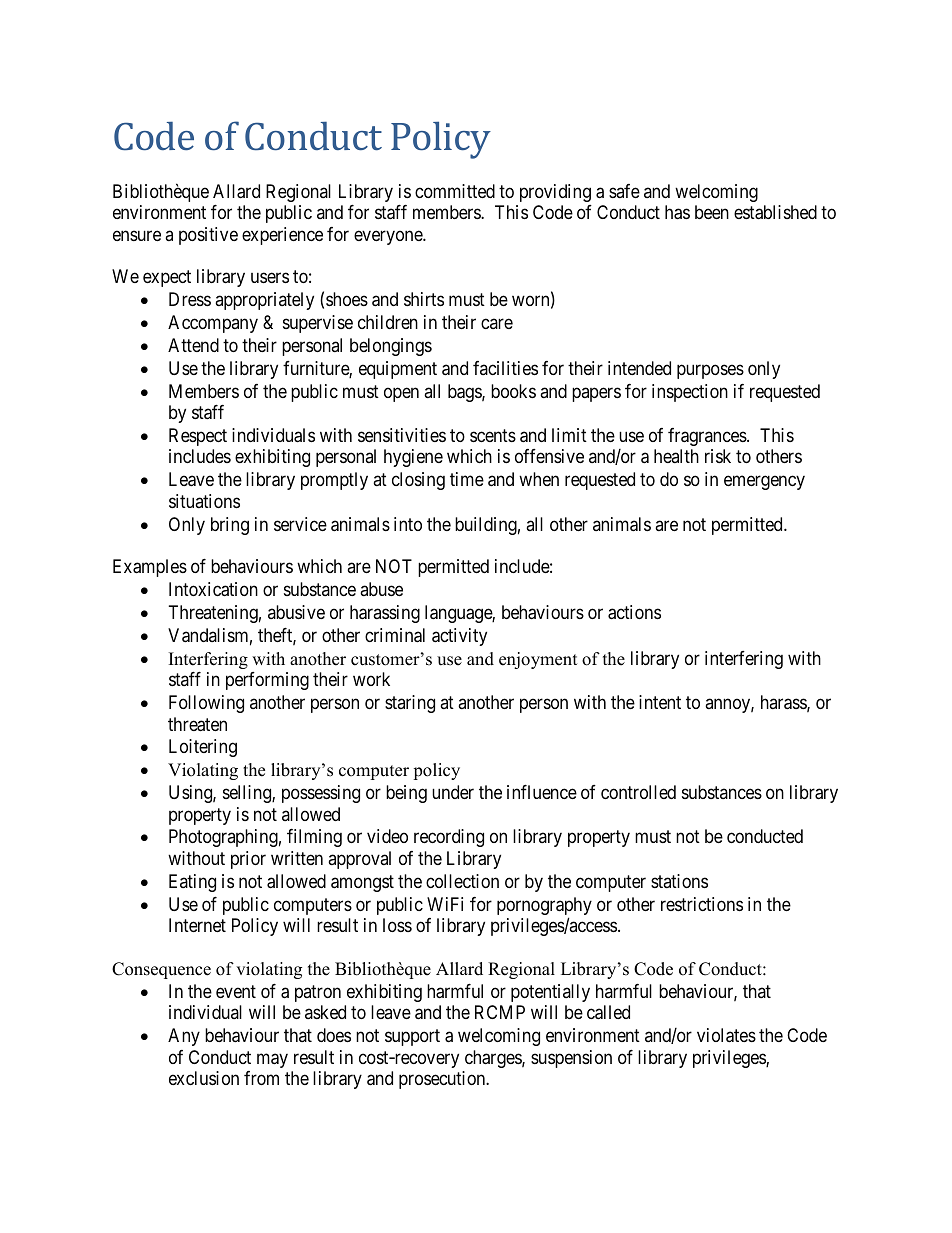 Image resolution: width=952 pixels, height=1233 pixels. Describe the element at coordinates (204, 1078) in the screenshot. I see `exclusion` at that location.
